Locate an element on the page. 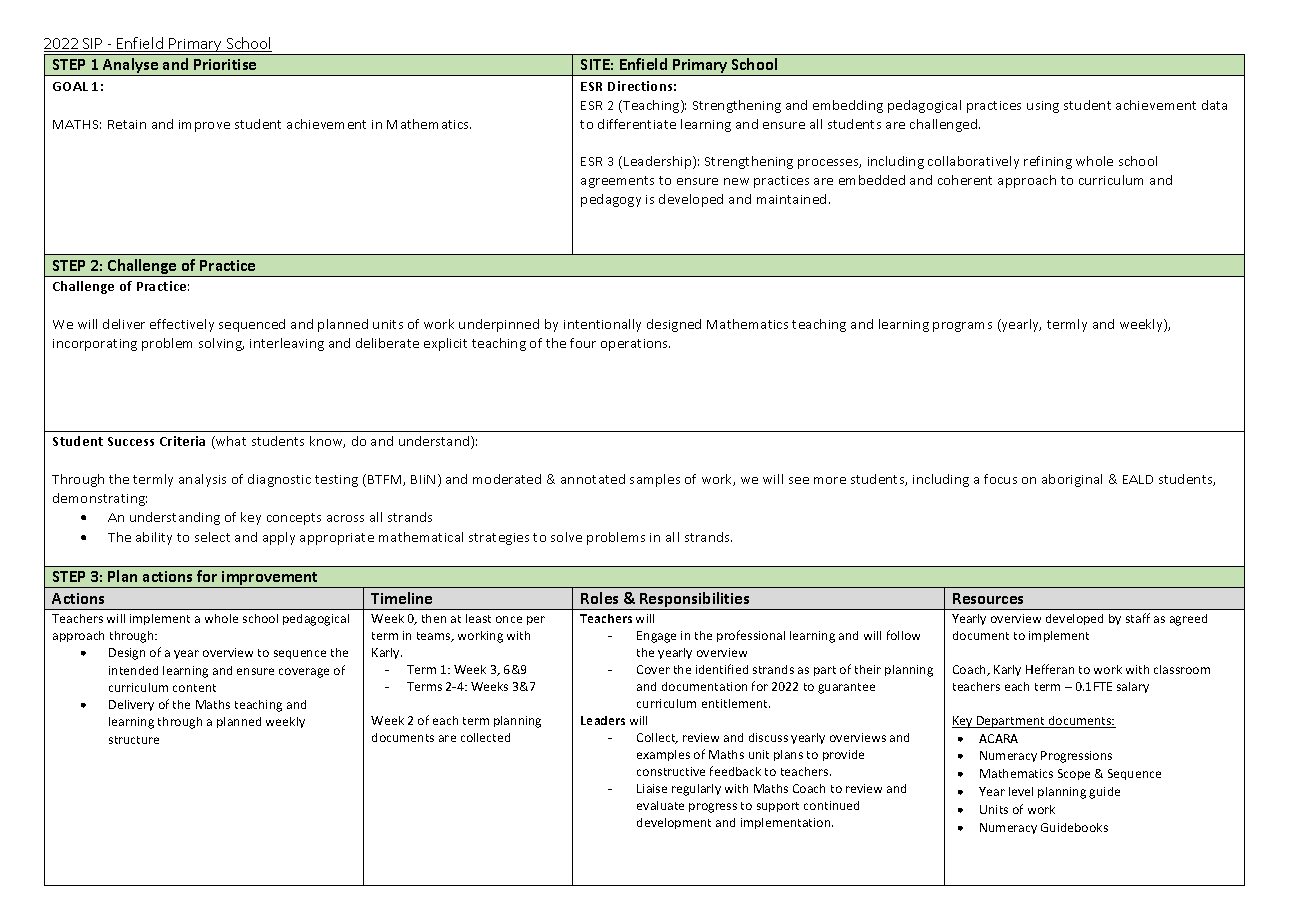 The image size is (1308, 924). level is located at coordinates (1021, 791).
